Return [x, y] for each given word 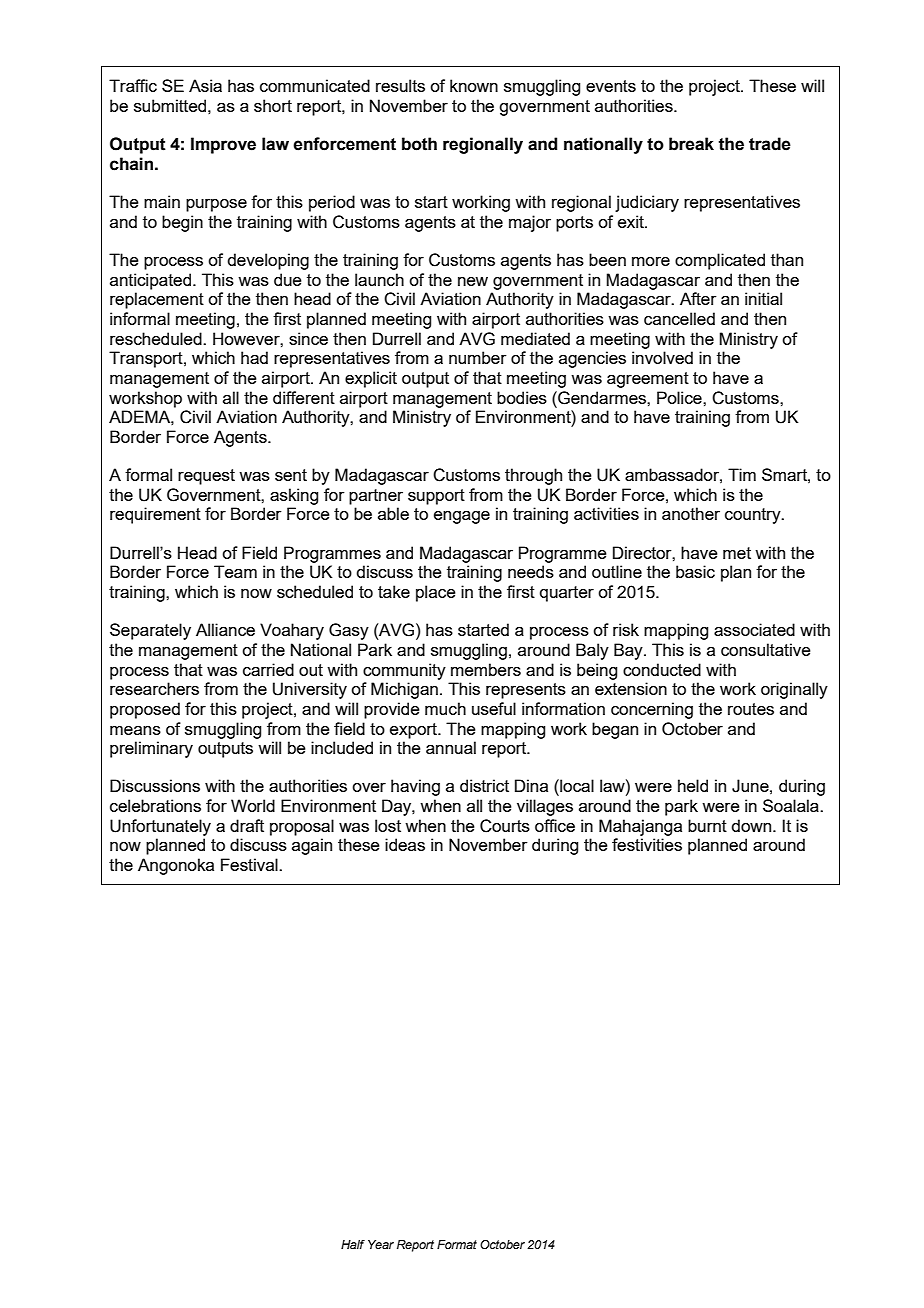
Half [353, 1244]
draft [247, 825]
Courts [505, 826]
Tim [742, 474]
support [436, 497]
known [474, 85]
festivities [647, 844]
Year [381, 1244]
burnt [707, 825]
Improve [223, 145]
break [691, 144]
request [206, 477]
